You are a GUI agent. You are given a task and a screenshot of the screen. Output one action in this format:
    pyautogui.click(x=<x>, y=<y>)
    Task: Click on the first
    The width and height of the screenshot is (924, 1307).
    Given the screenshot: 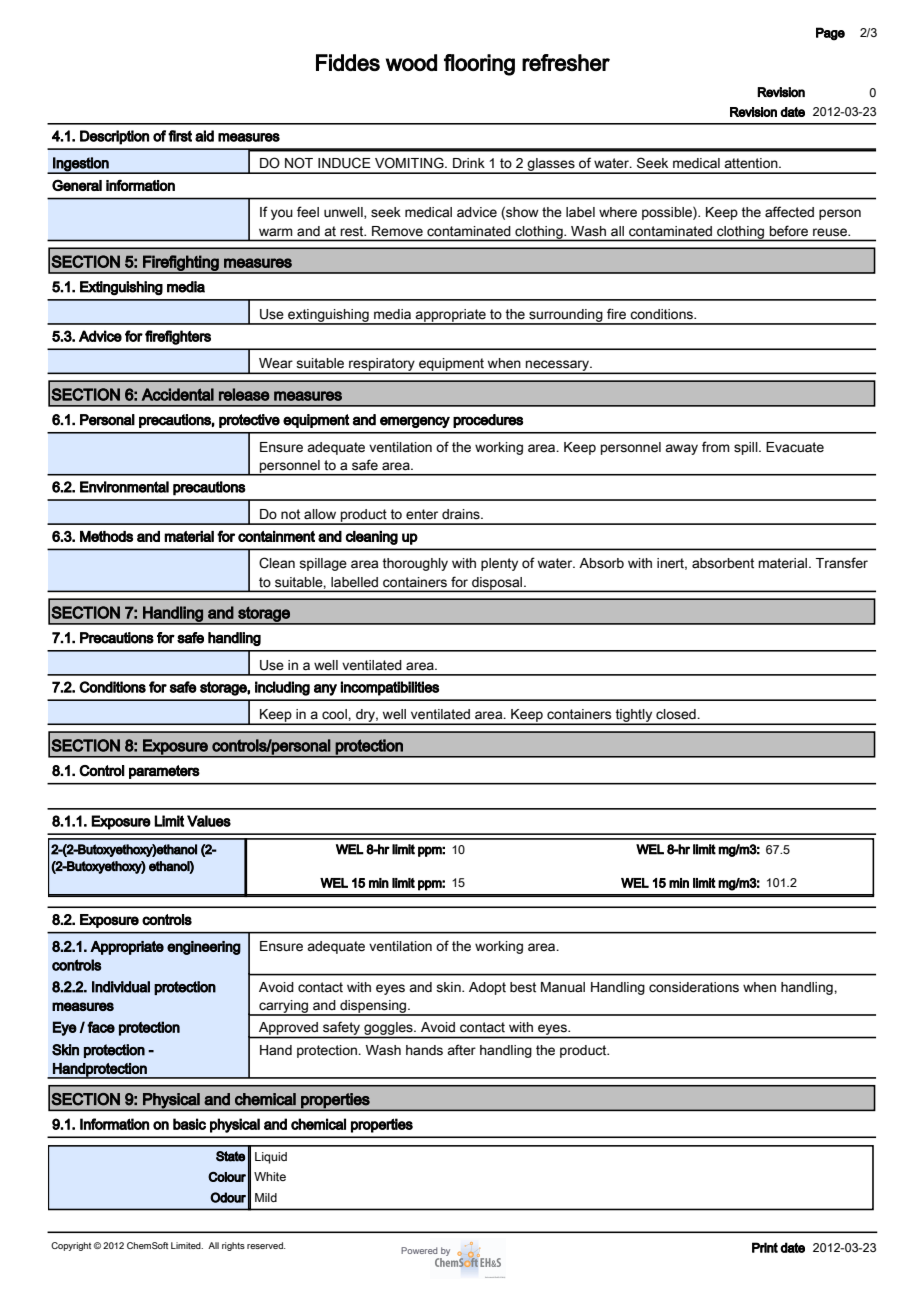 What is the action you would take?
    pyautogui.click(x=180, y=136)
